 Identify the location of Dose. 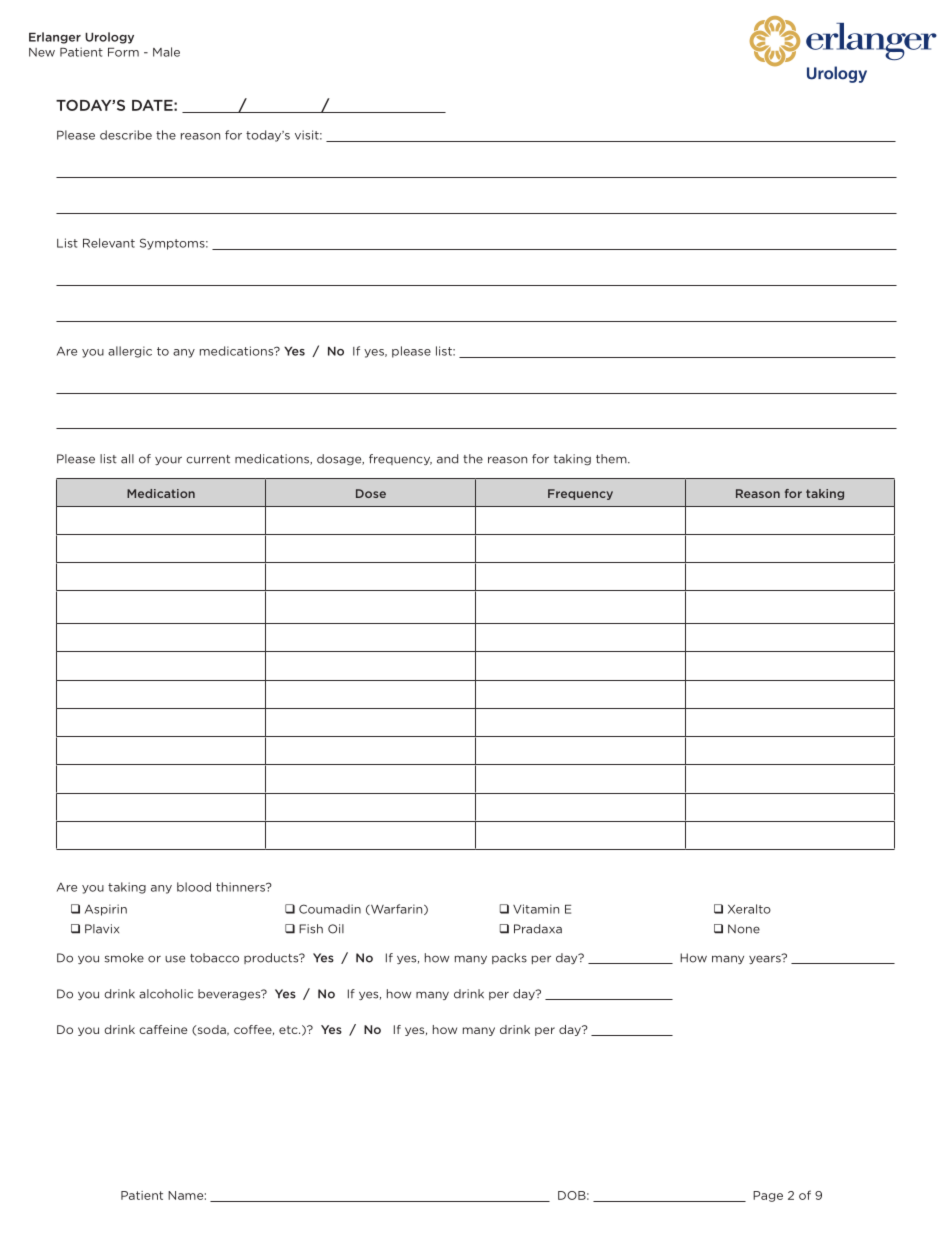
(371, 493).
